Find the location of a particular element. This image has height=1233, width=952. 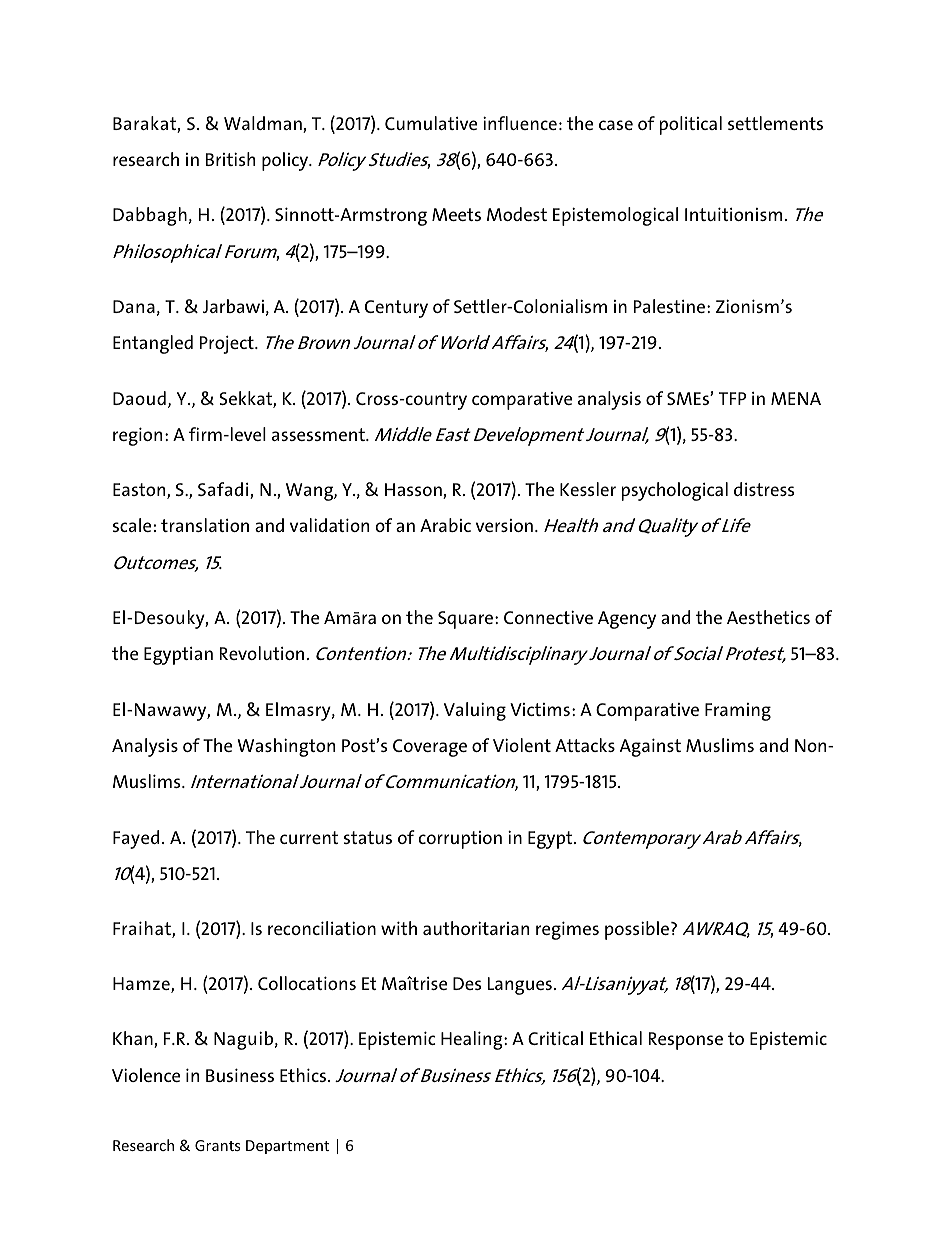

reconciliation is located at coordinates (322, 928).
